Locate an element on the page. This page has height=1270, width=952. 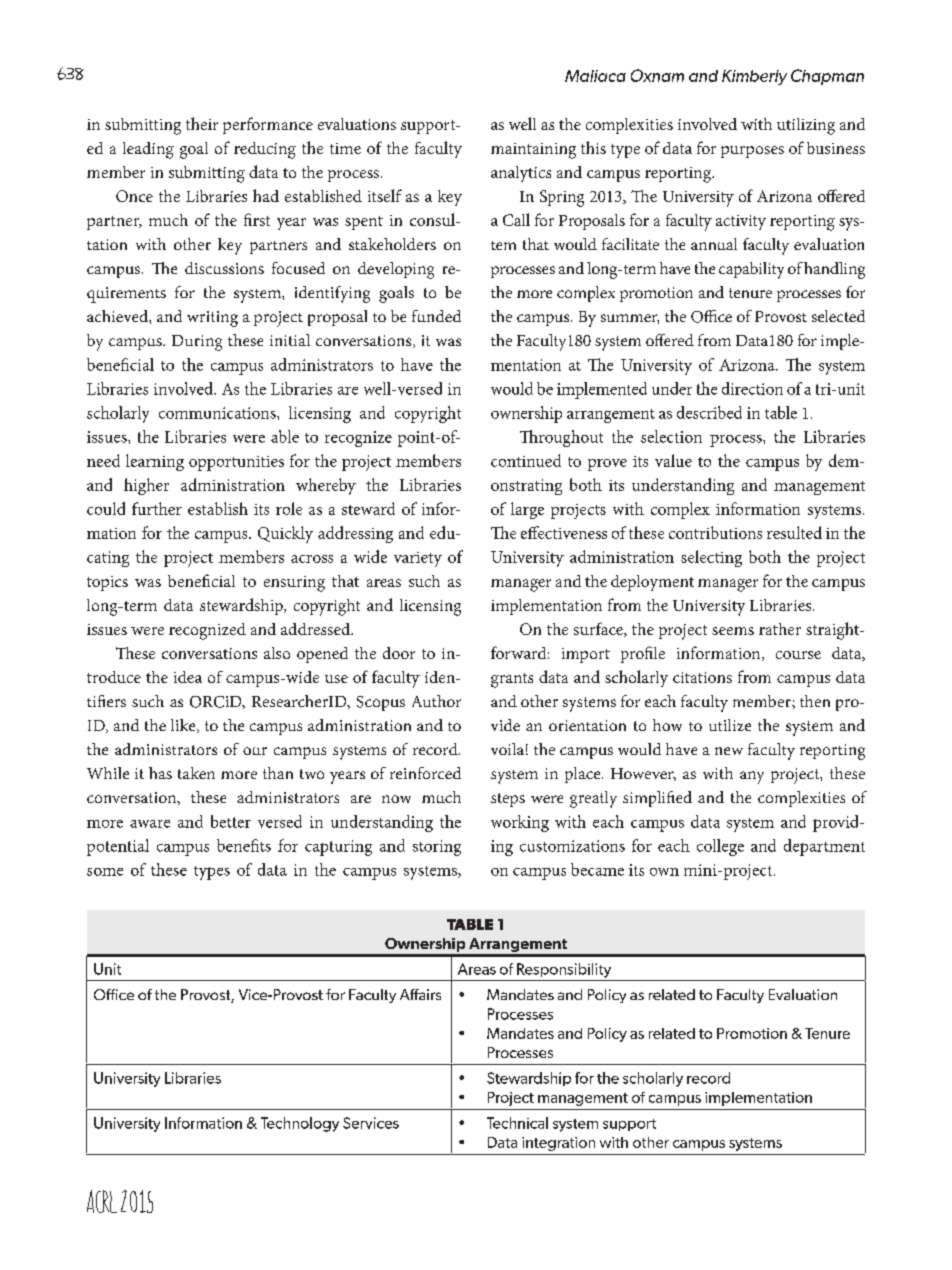
direction is located at coordinates (752, 388).
